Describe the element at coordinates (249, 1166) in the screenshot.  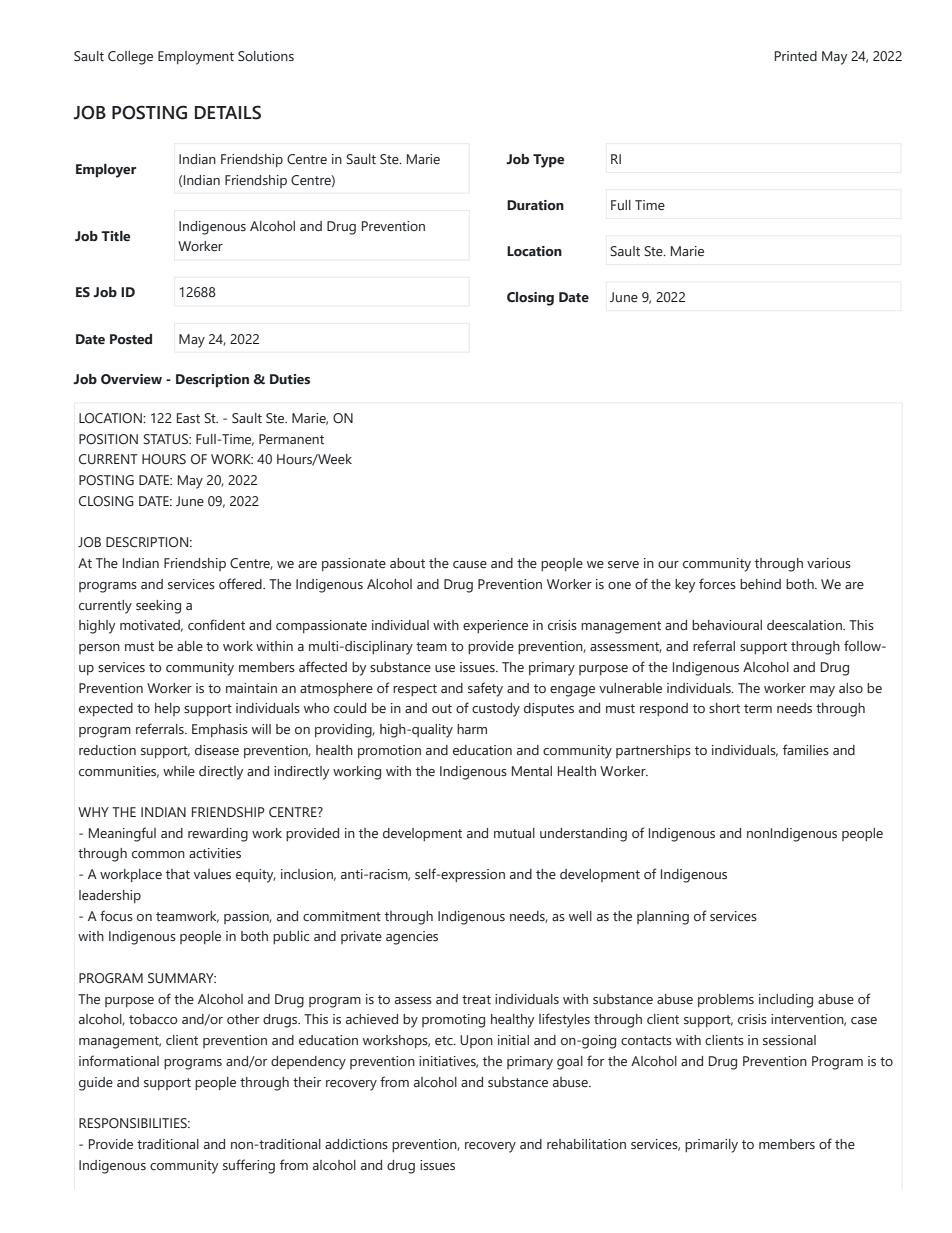
I see `suffering` at that location.
